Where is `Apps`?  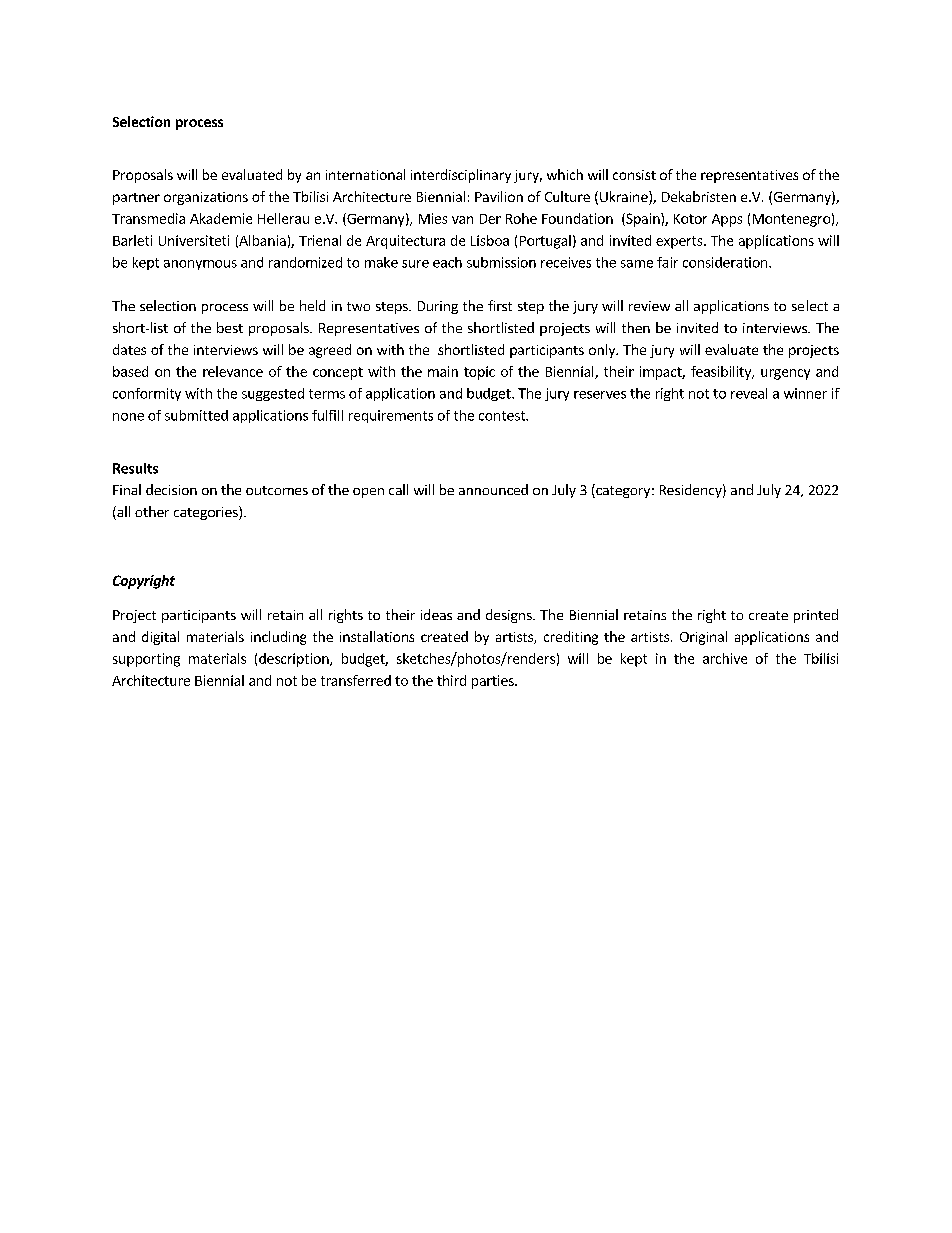 Apps is located at coordinates (727, 220).
